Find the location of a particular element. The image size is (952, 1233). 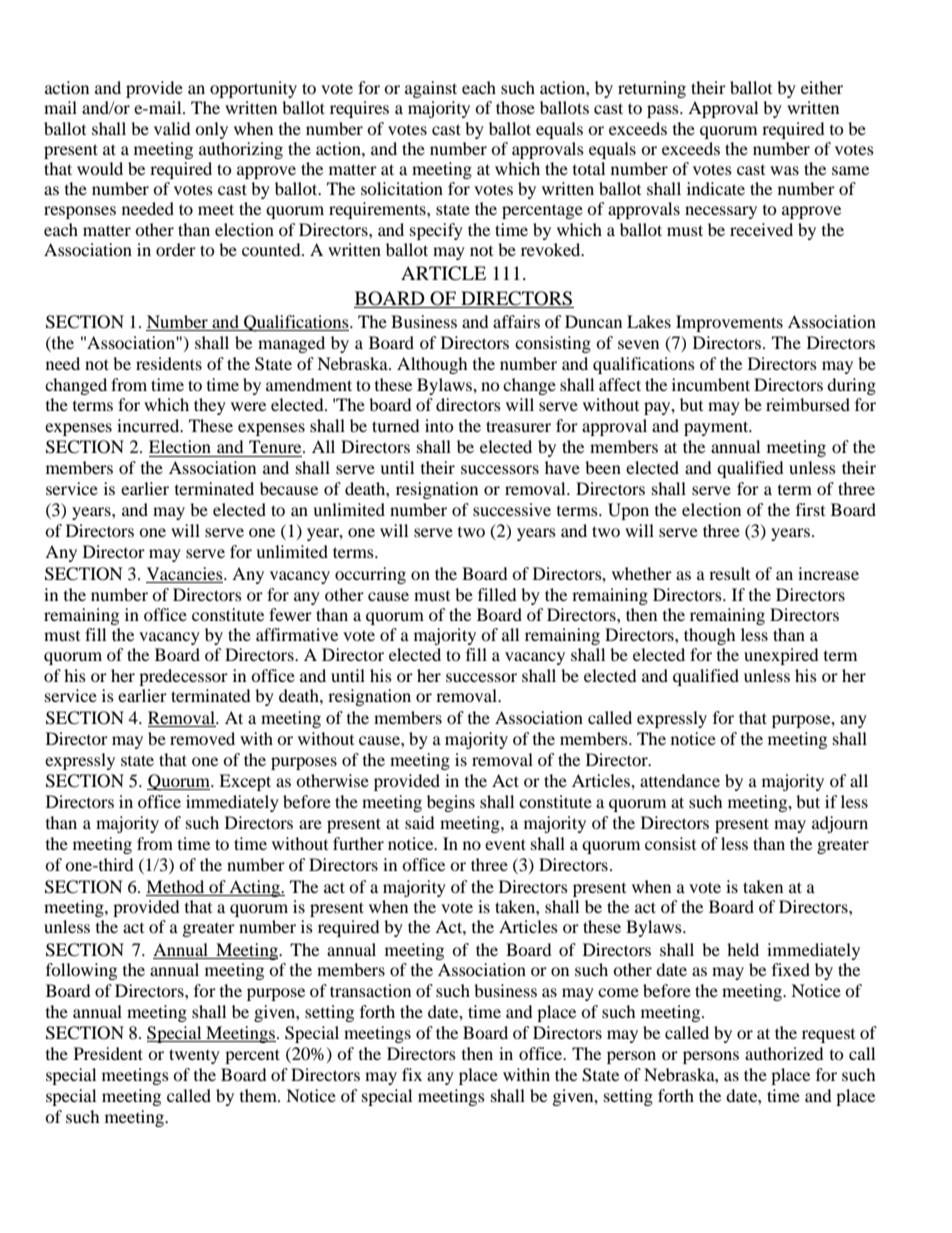

either is located at coordinates (822, 87).
